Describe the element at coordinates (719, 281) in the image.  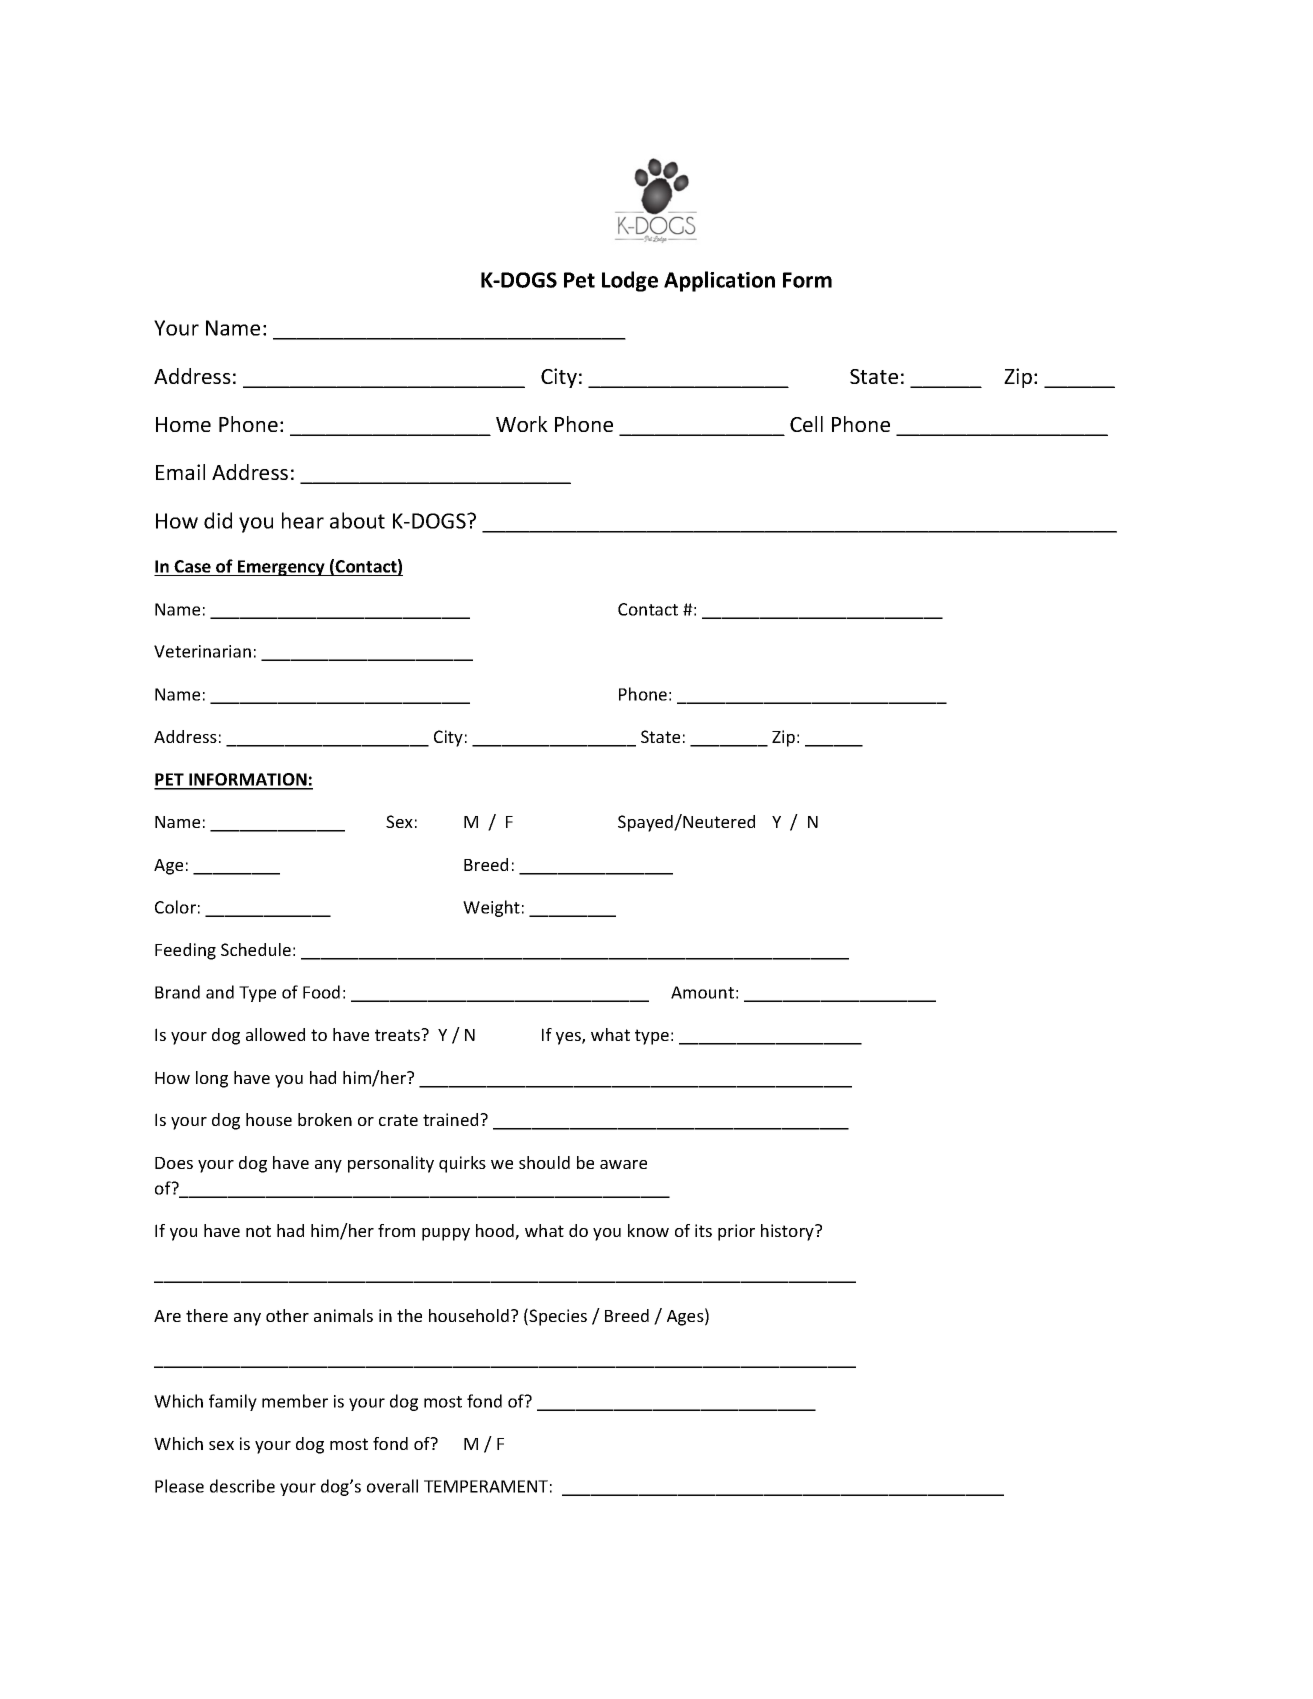
I see `Application` at that location.
